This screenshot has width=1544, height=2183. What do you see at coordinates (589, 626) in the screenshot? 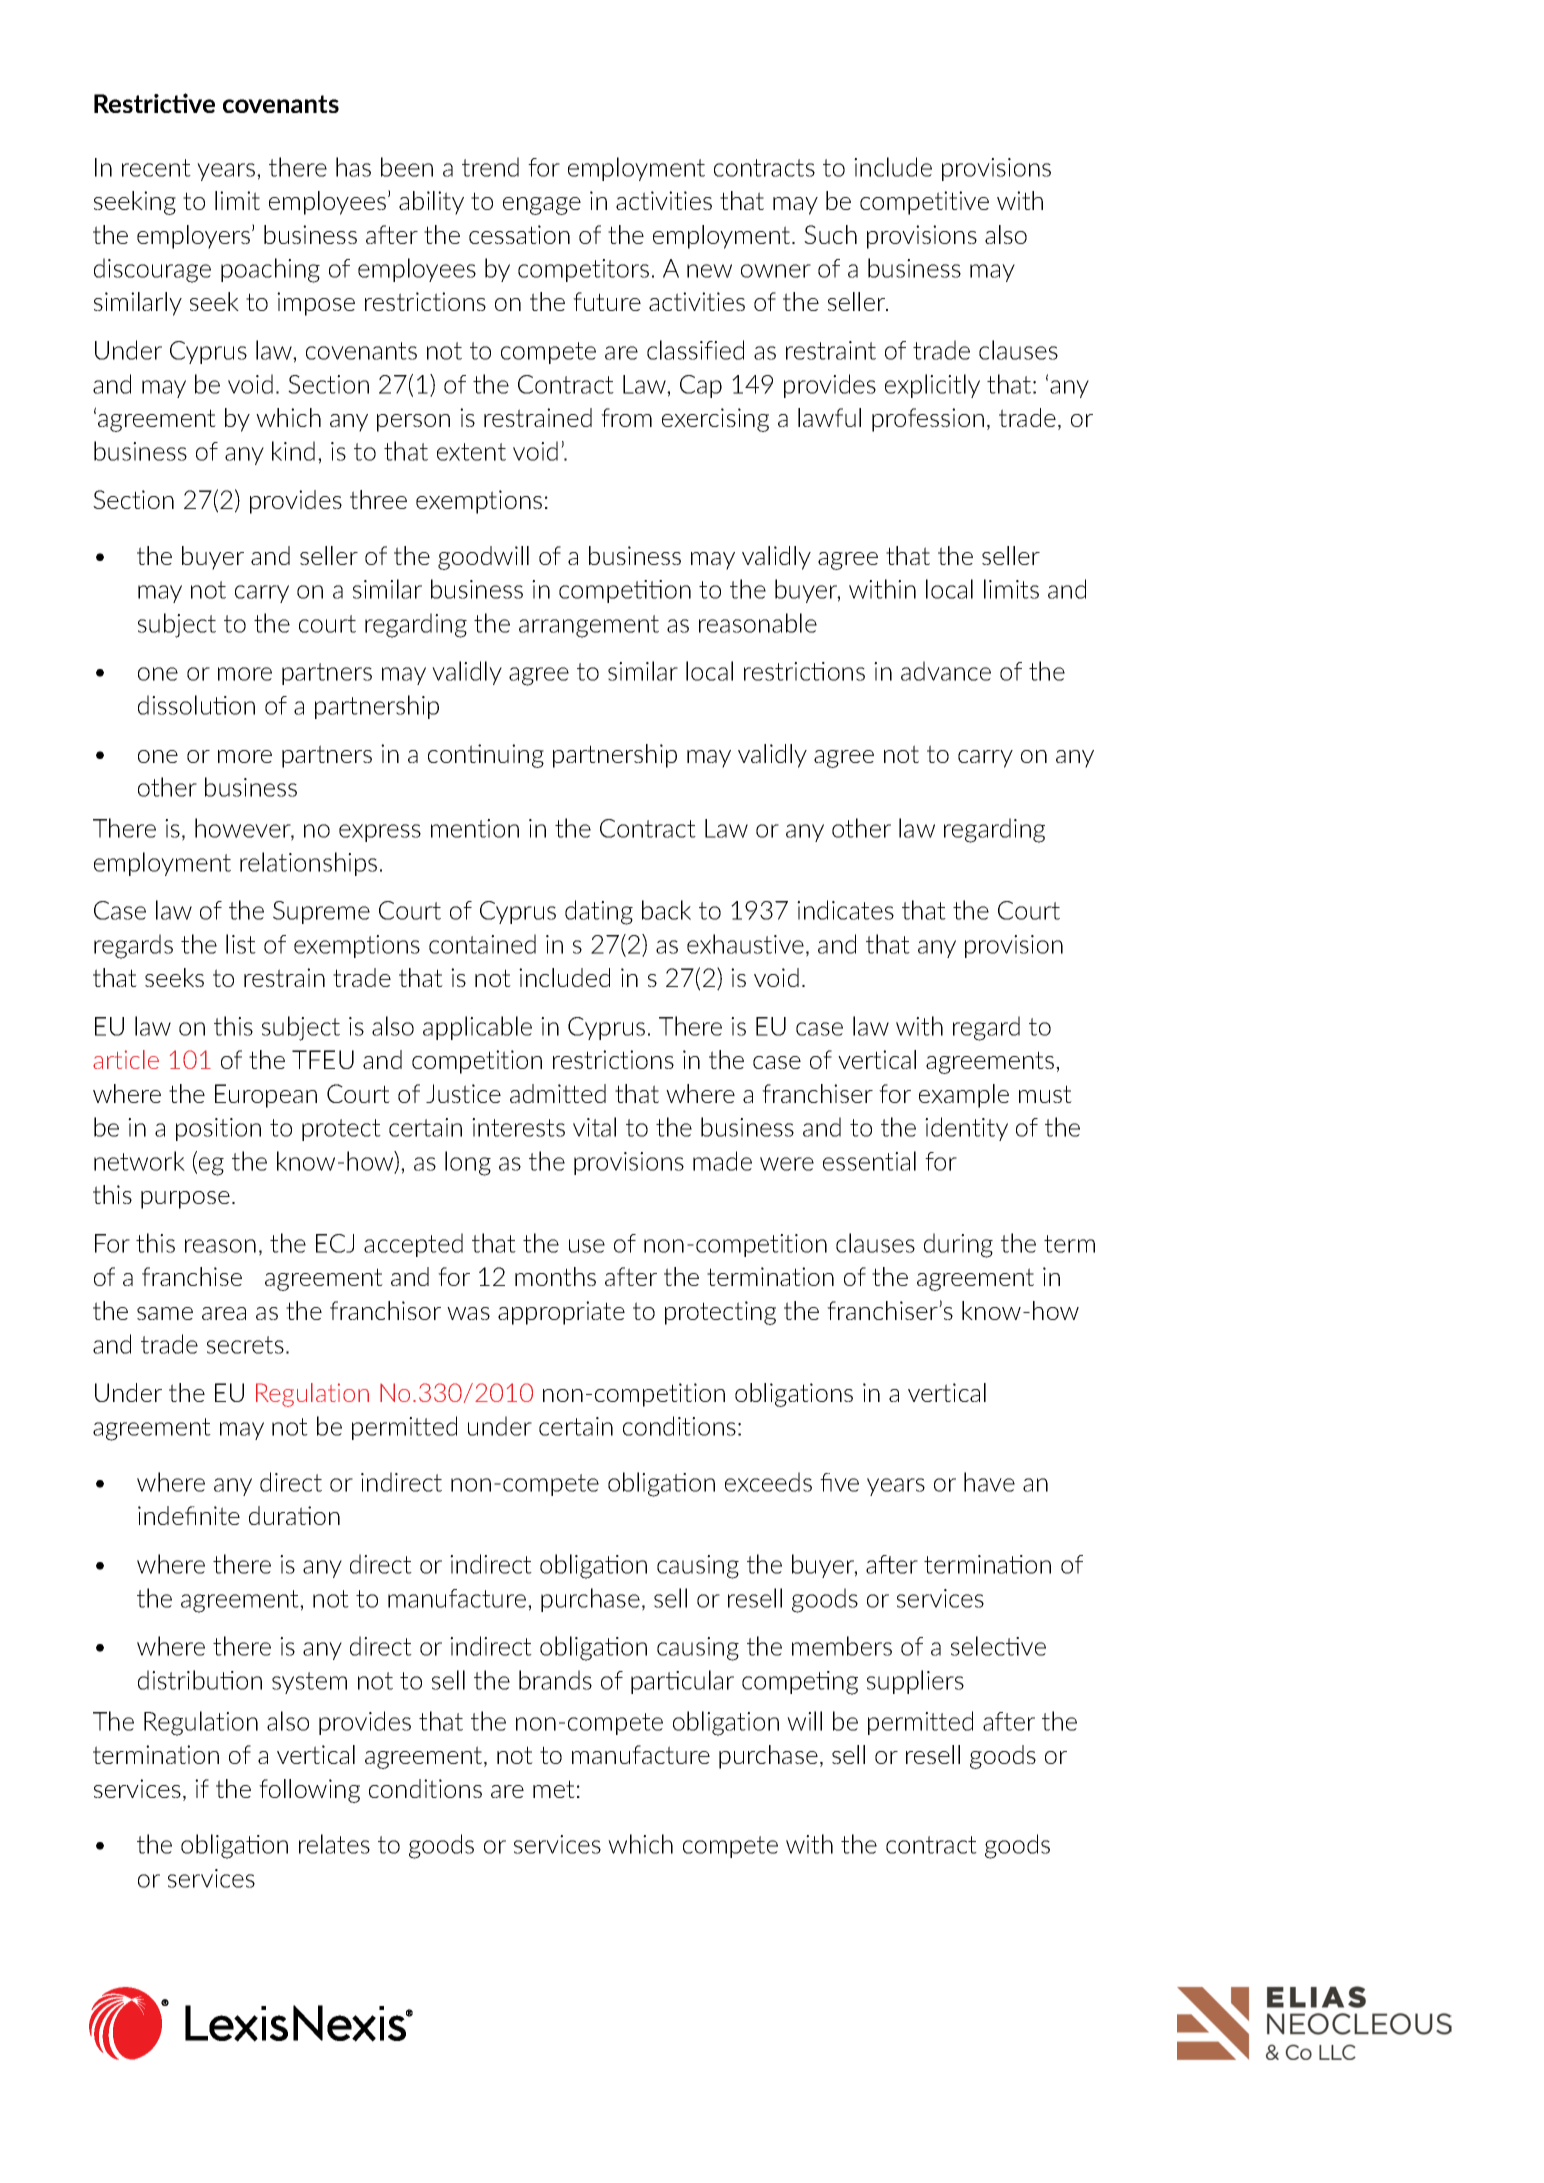
I see `arrangement` at bounding box center [589, 626].
